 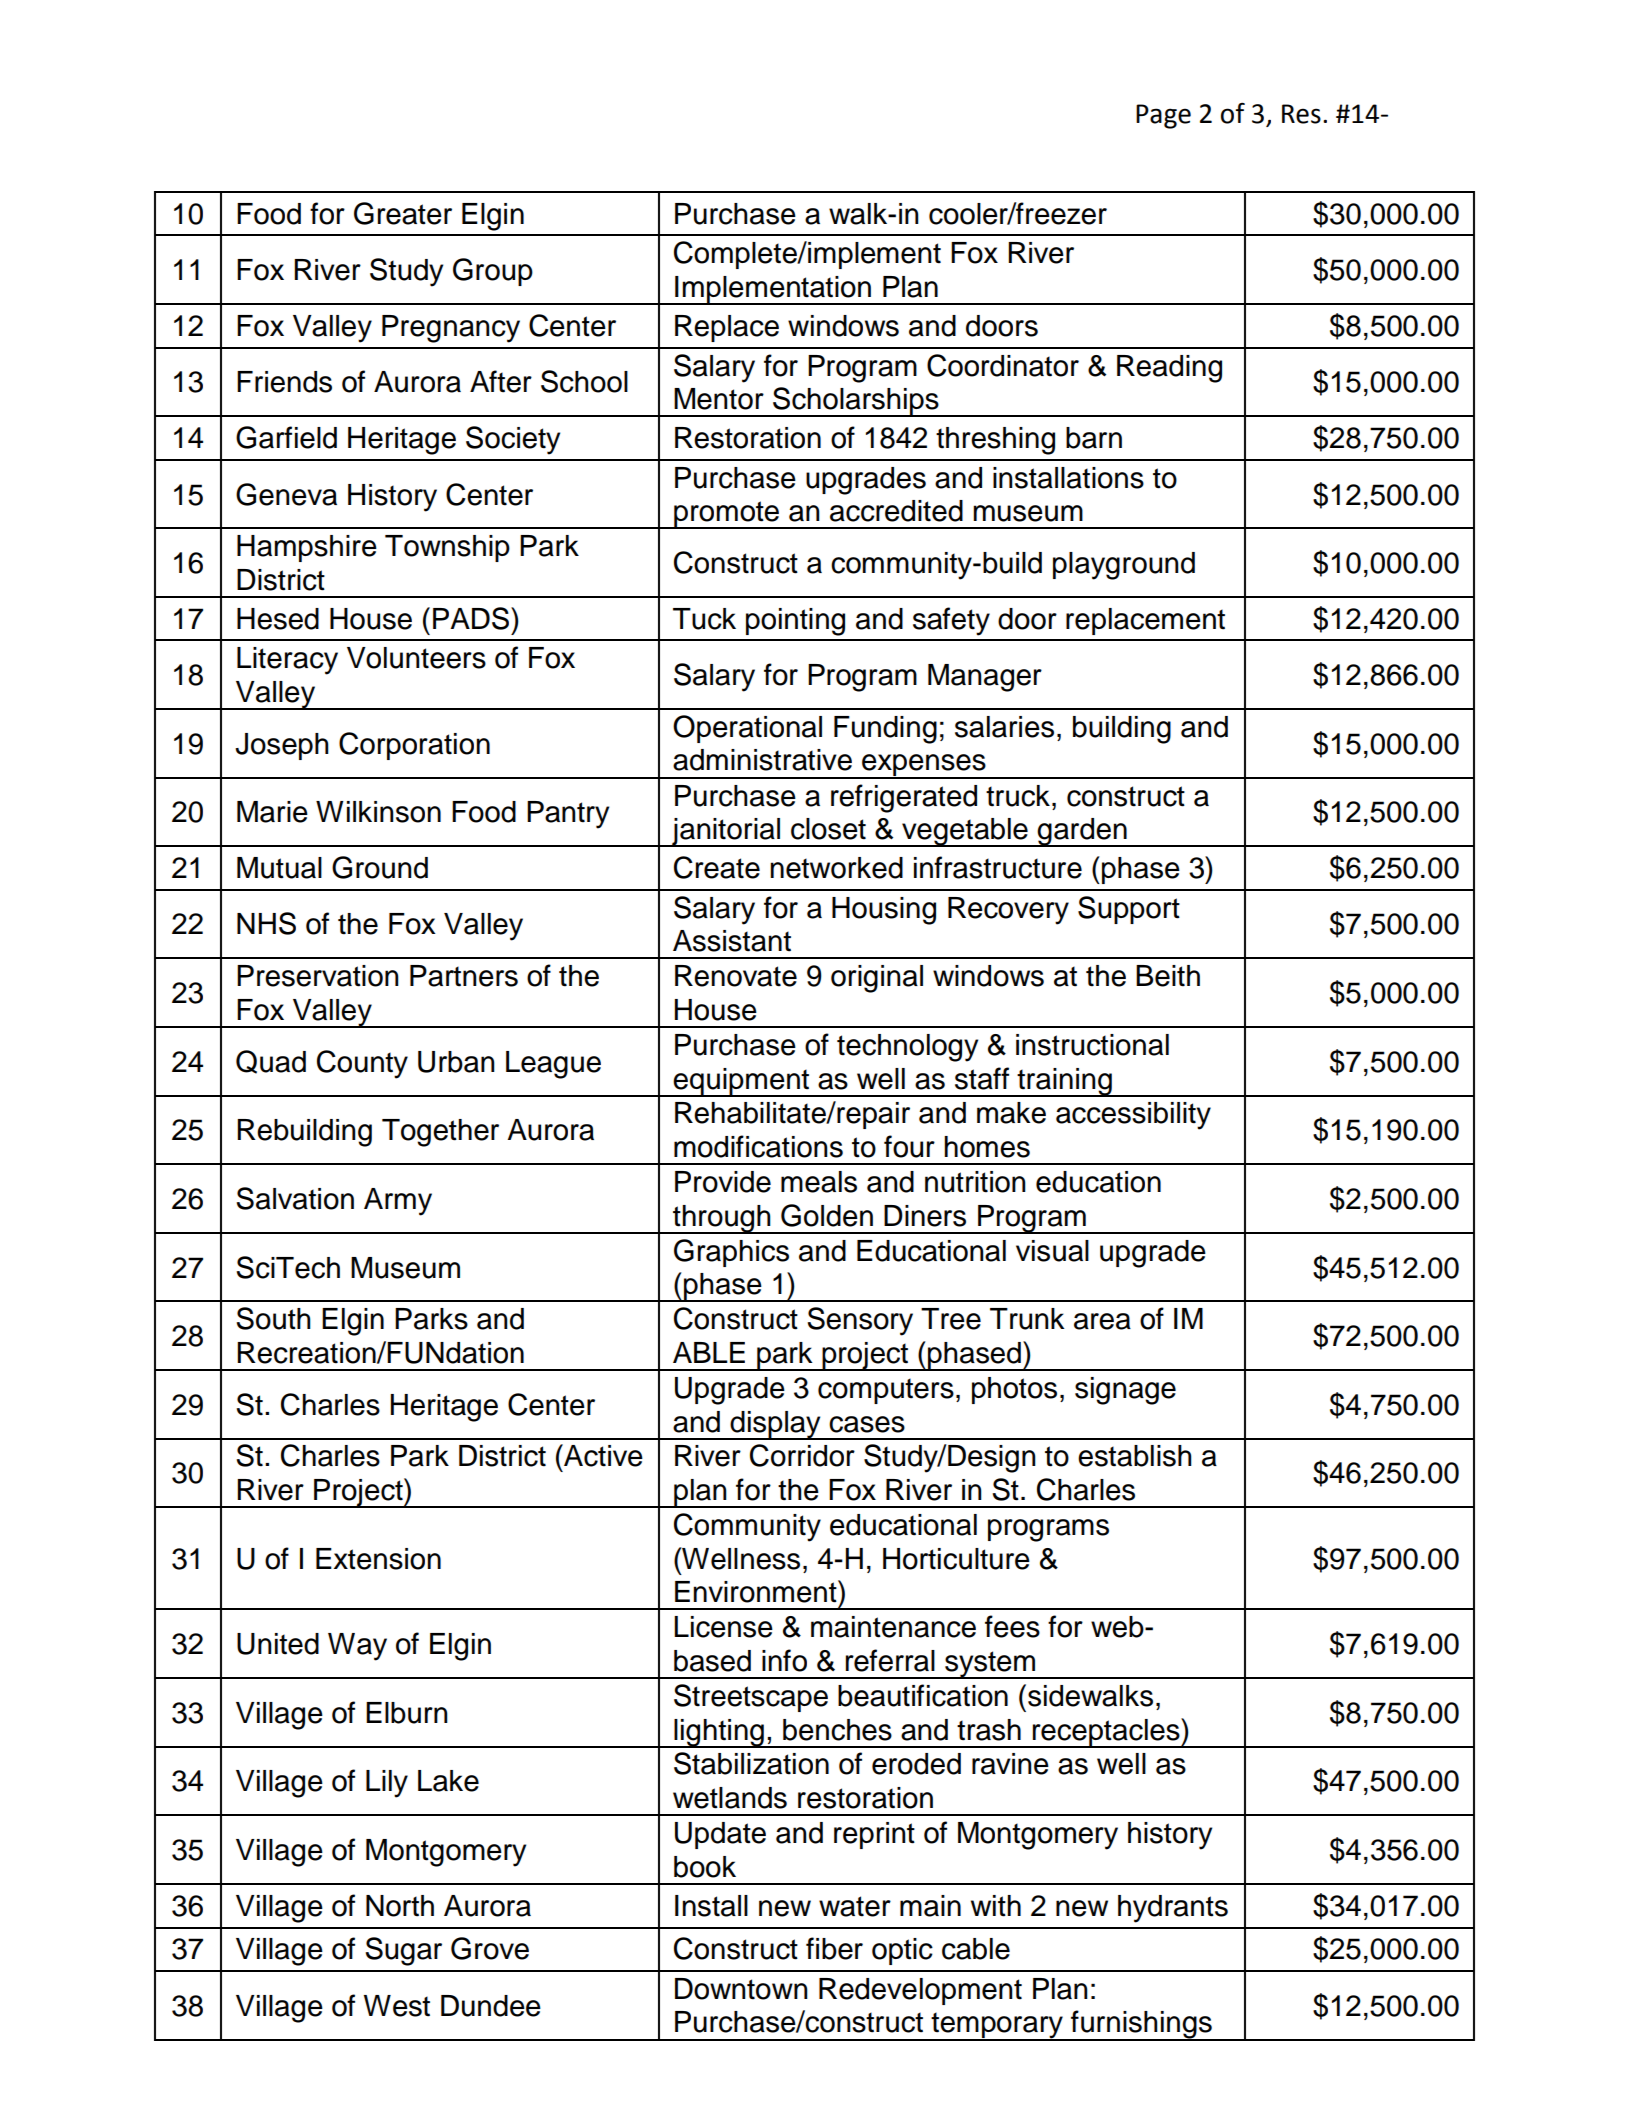 I want to click on Greater, so click(x=403, y=213).
